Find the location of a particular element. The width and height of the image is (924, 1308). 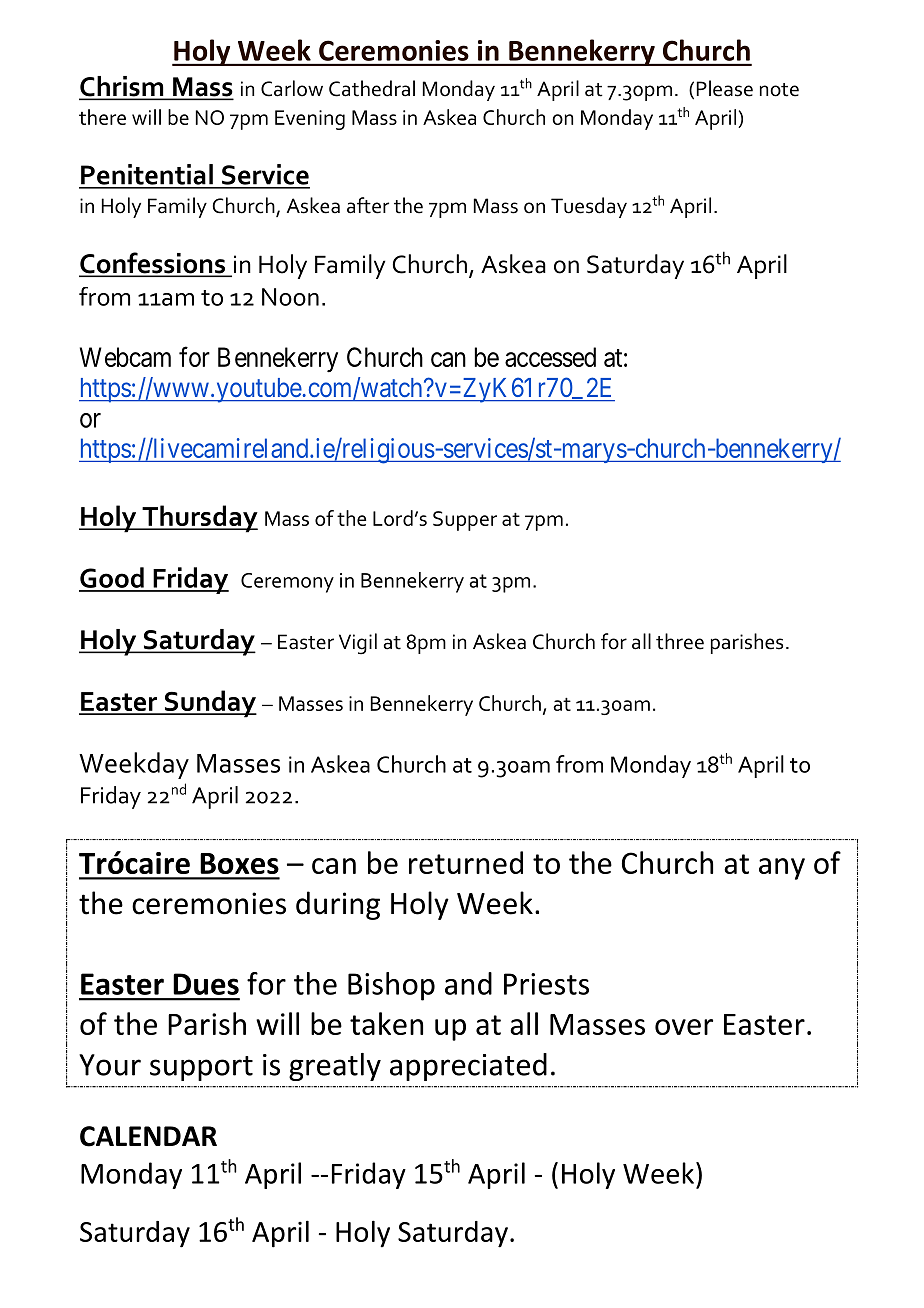

there is located at coordinates (102, 117).
